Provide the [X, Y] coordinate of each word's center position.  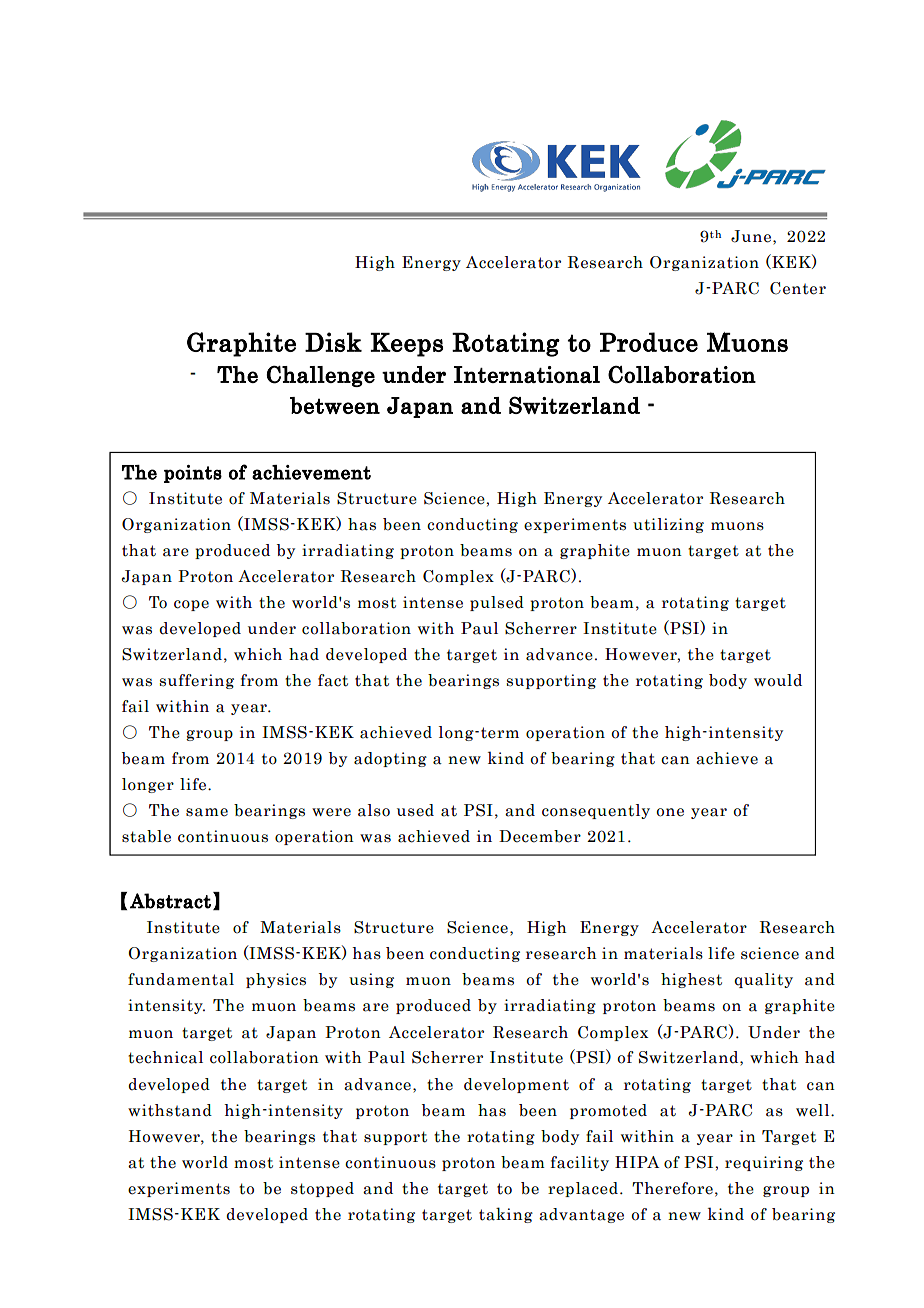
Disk [333, 342]
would [778, 680]
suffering [197, 681]
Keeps [406, 345]
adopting [390, 759]
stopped [322, 1189]
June [752, 236]
